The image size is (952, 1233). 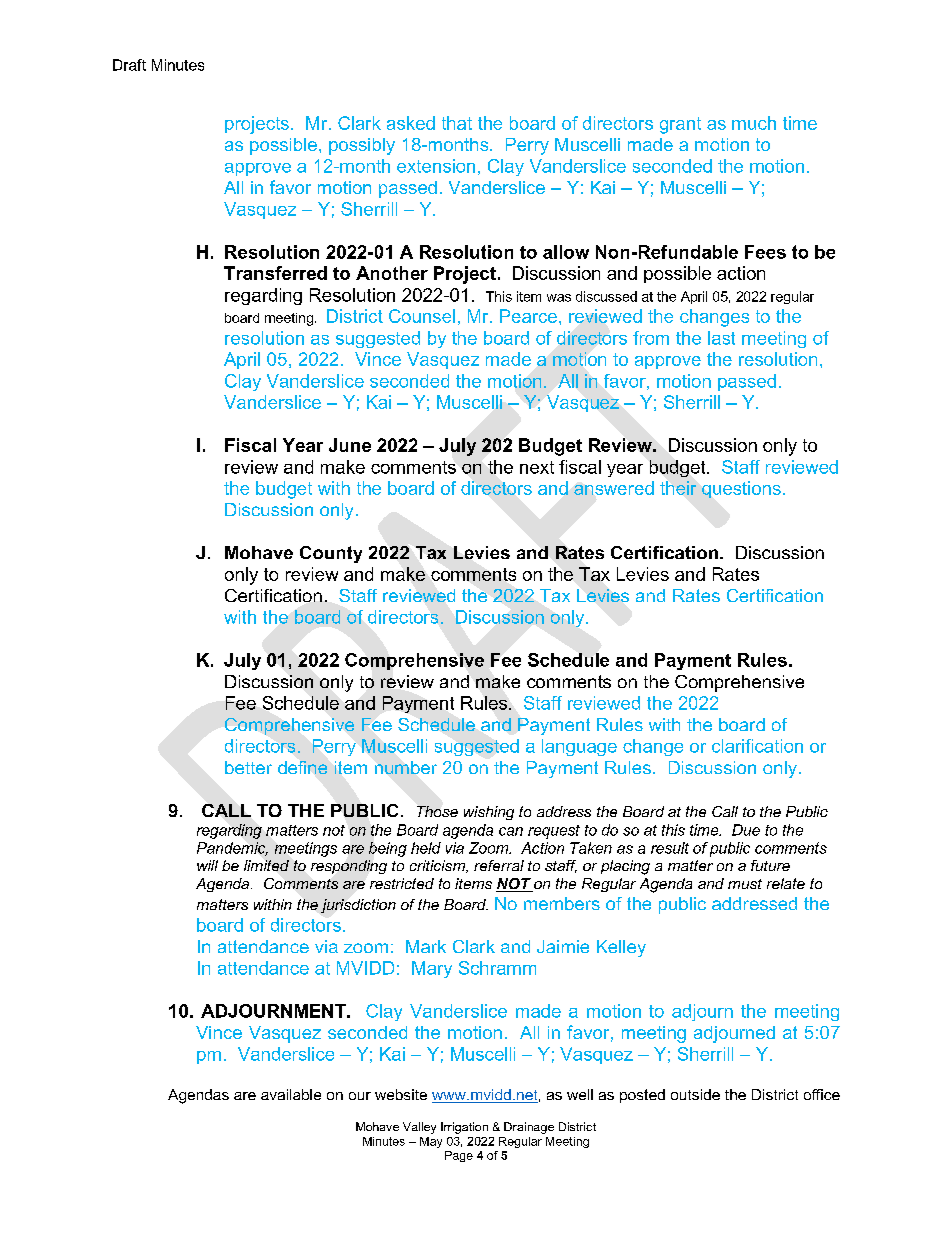 I want to click on available, so click(x=291, y=1094).
